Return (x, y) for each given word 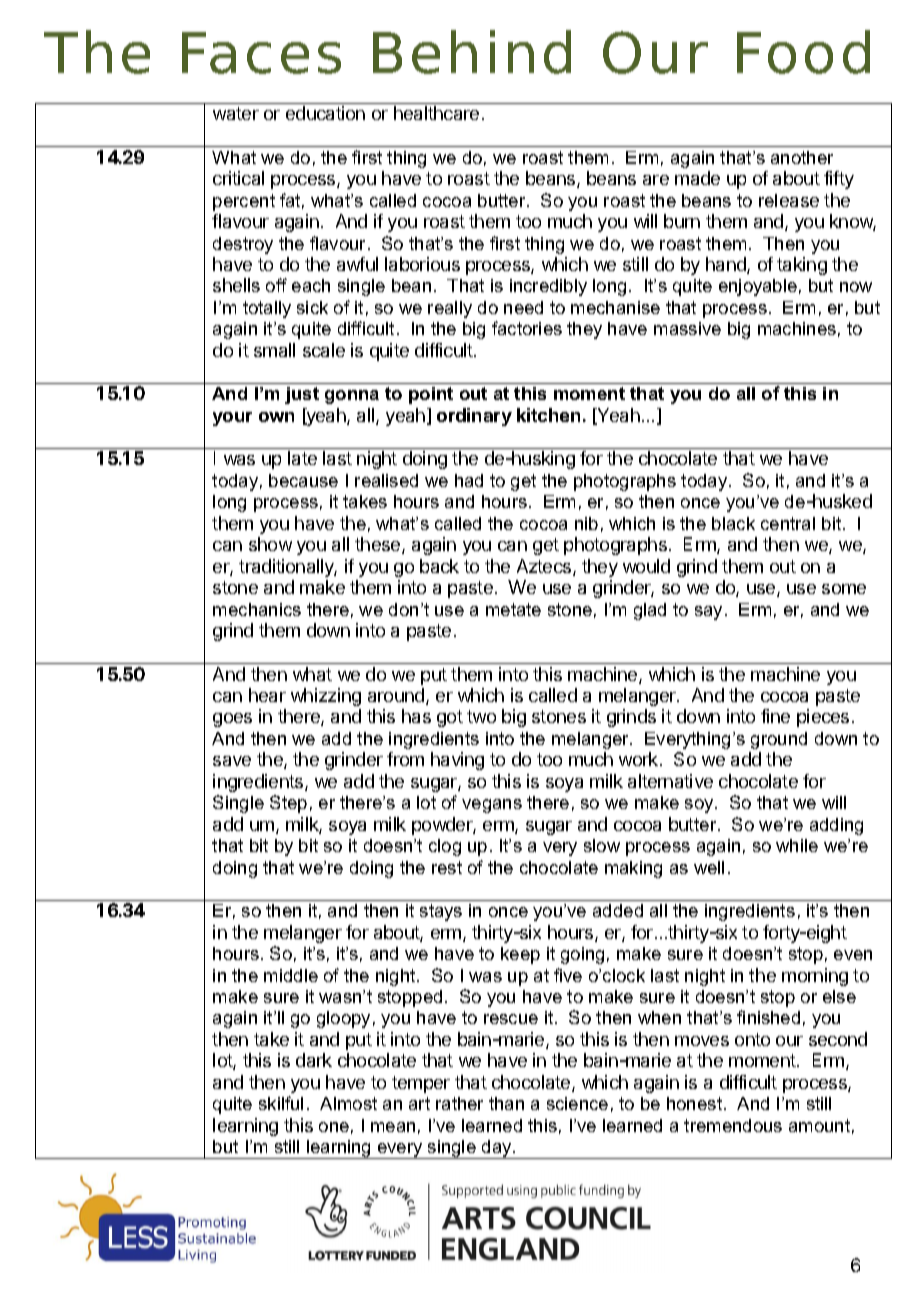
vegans (492, 806)
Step (288, 804)
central (788, 523)
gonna (352, 397)
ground (779, 740)
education (325, 113)
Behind (472, 52)
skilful (281, 1103)
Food (803, 52)
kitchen (548, 415)
